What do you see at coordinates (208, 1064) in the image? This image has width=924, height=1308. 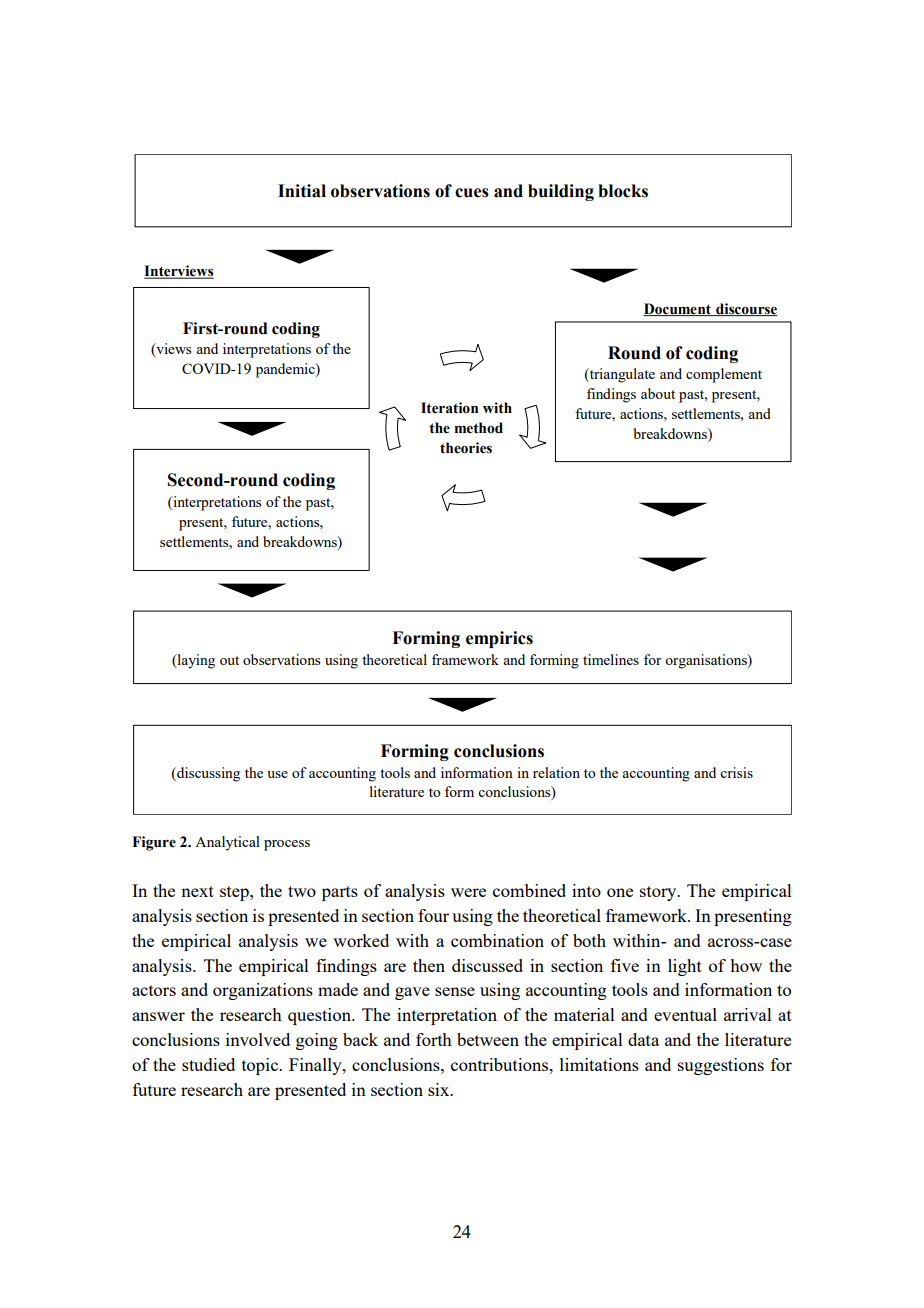 I see `studied` at bounding box center [208, 1064].
